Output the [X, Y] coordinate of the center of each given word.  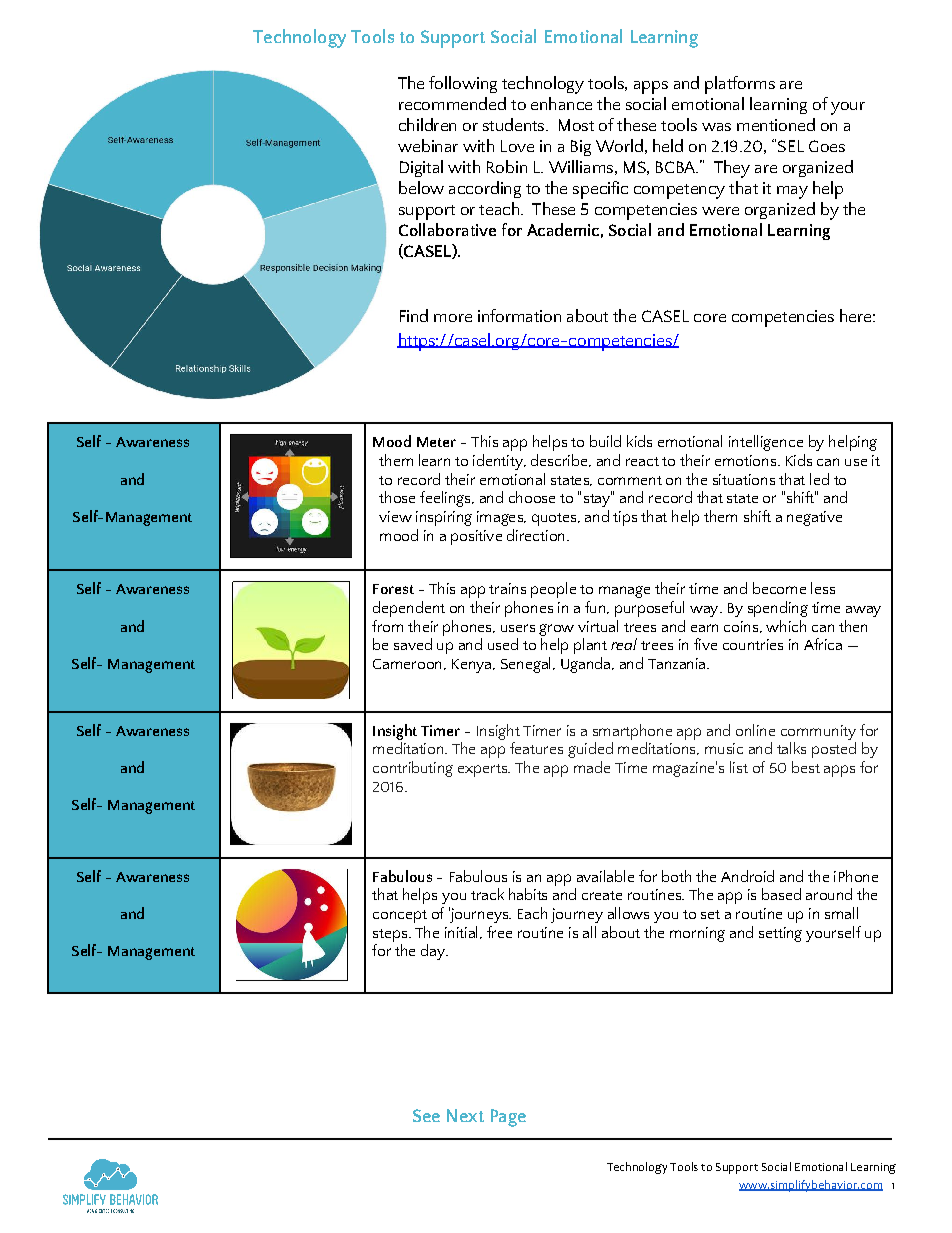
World [619, 145]
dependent [409, 609]
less [823, 588]
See [426, 1115]
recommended [452, 103]
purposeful [649, 609]
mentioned [776, 124]
